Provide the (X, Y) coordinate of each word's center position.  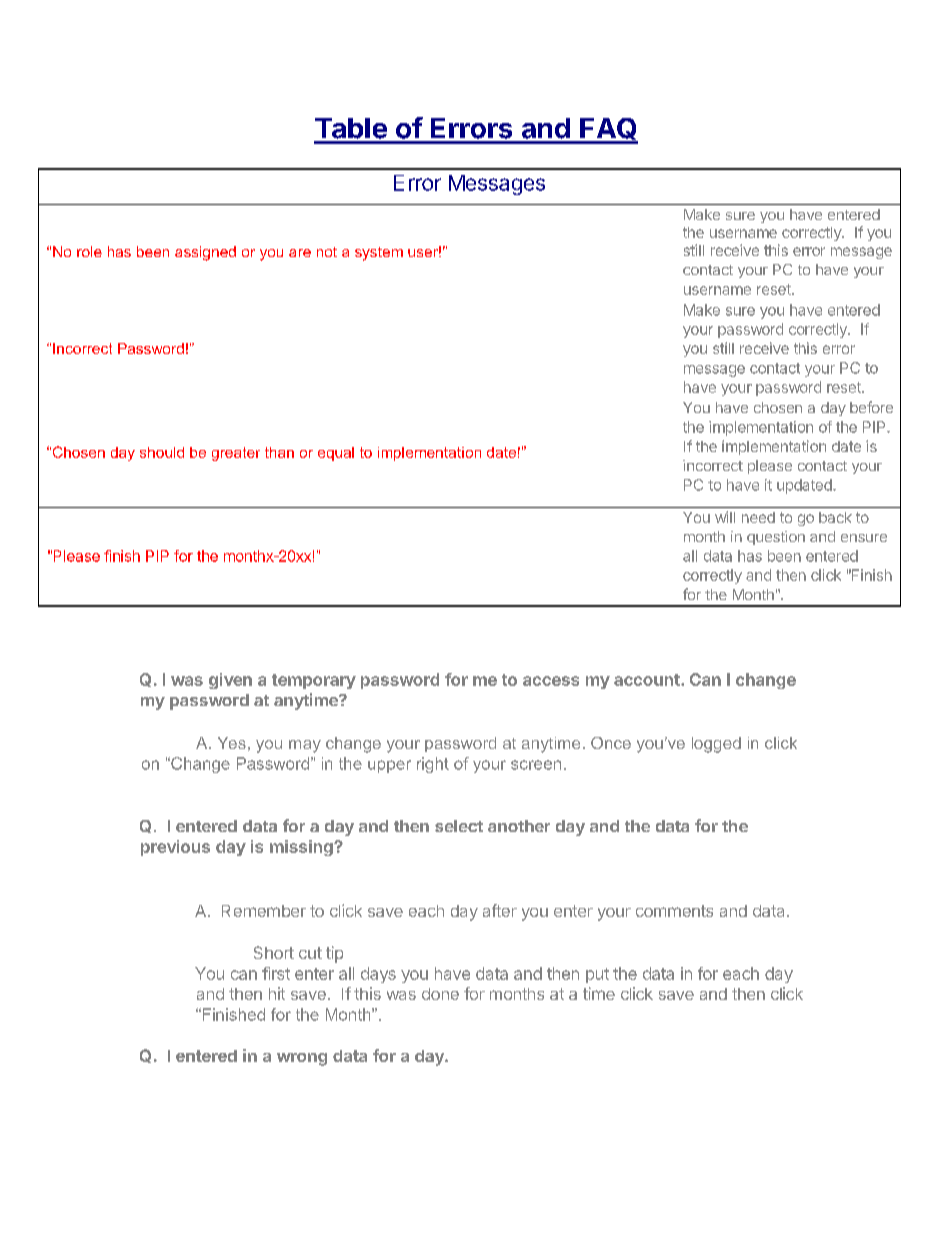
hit (277, 993)
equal (336, 454)
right (433, 765)
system (379, 254)
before (871, 407)
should (162, 452)
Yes (232, 743)
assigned (205, 253)
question (776, 538)
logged (716, 745)
